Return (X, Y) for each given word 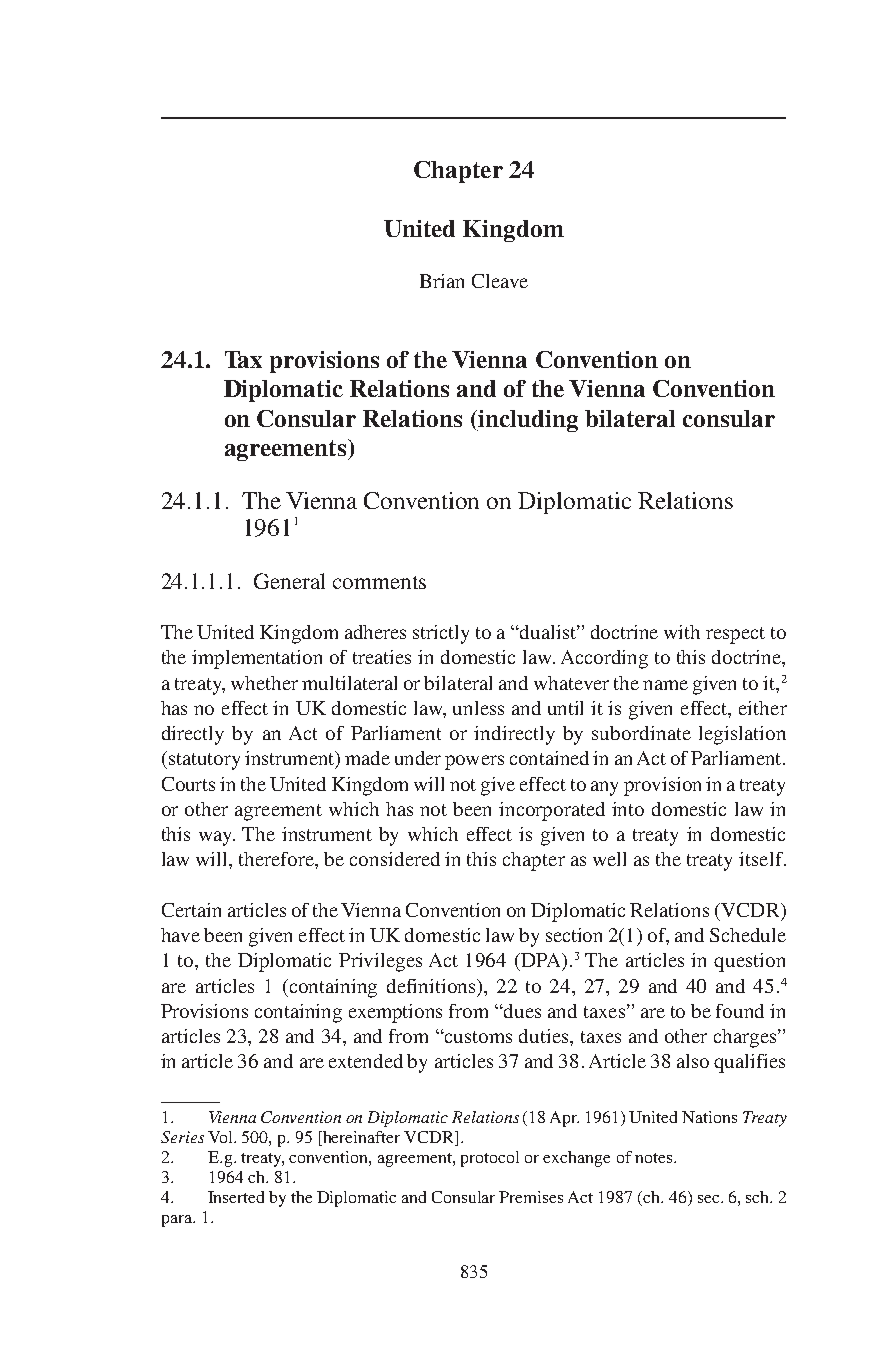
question (749, 962)
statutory (203, 760)
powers (474, 762)
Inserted (236, 1197)
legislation (742, 735)
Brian (442, 281)
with (682, 632)
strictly (441, 634)
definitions (433, 987)
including (527, 421)
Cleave (500, 281)
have (180, 935)
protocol (490, 1159)
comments (379, 582)
